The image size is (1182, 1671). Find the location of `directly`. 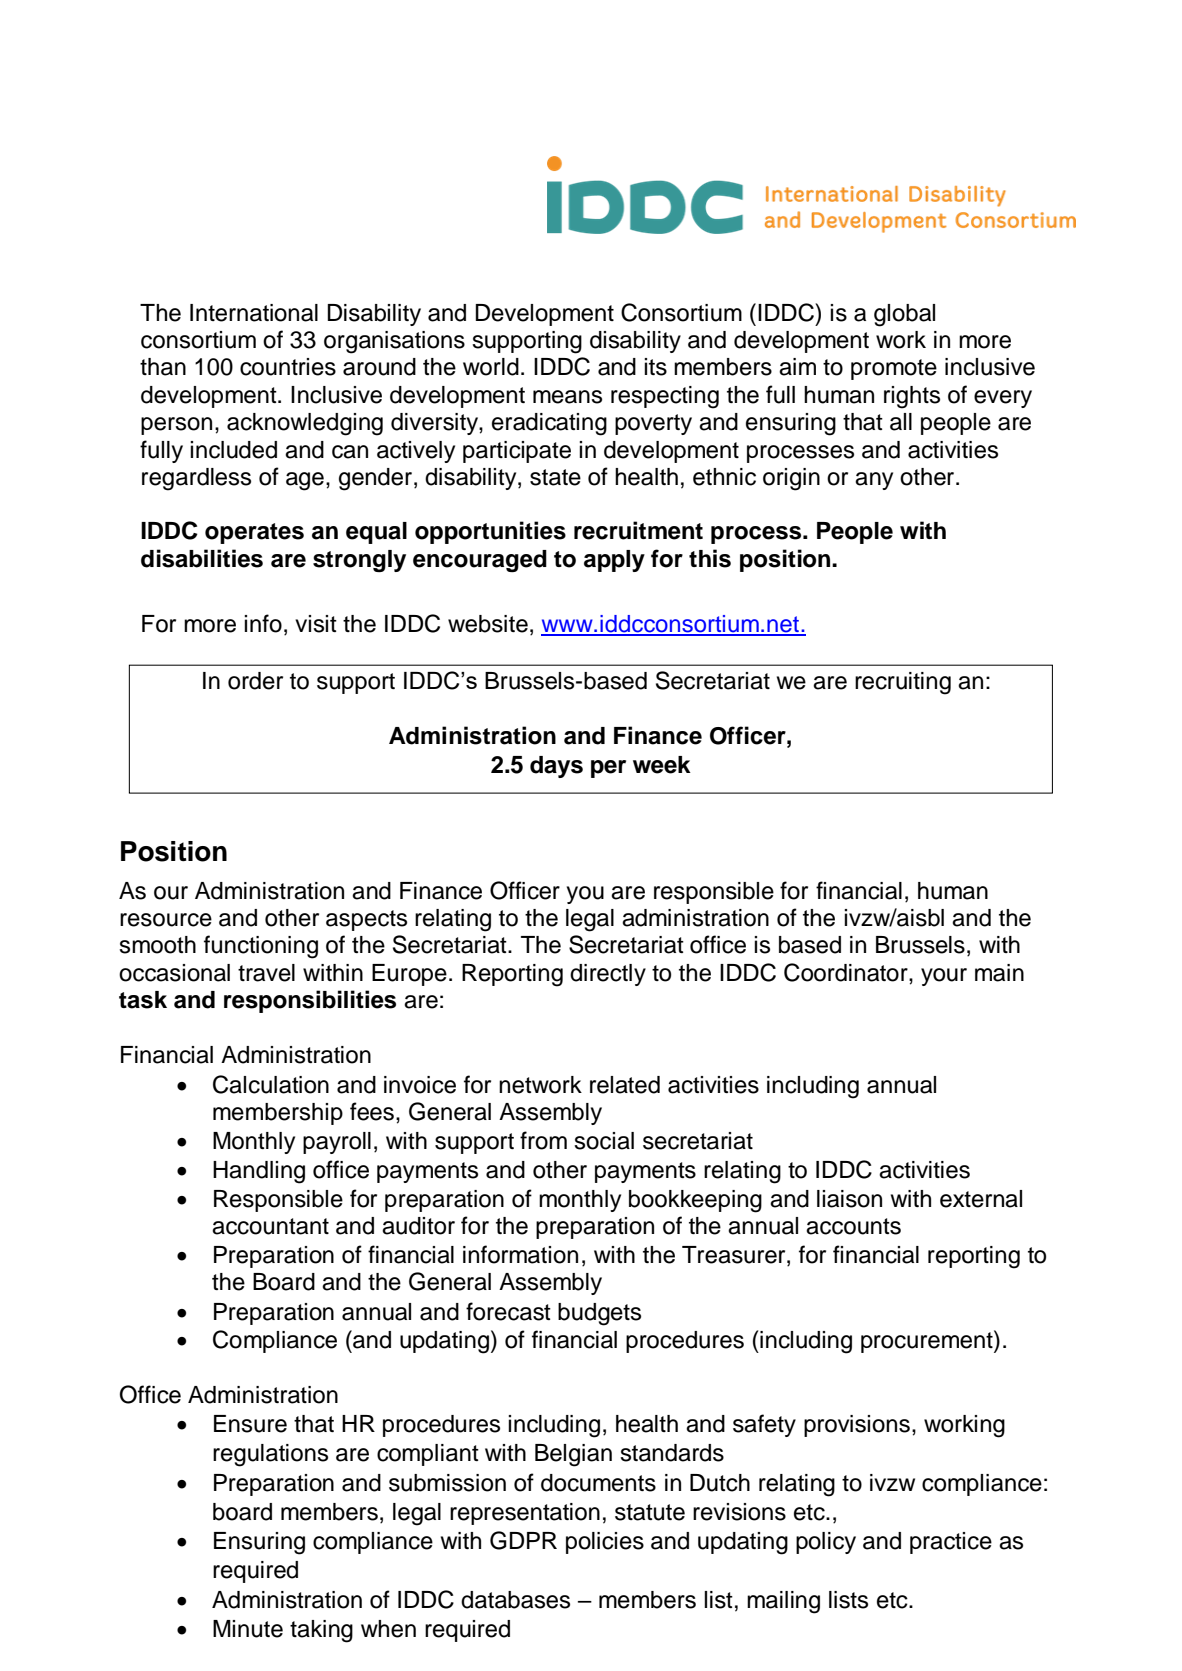

directly is located at coordinates (608, 975).
